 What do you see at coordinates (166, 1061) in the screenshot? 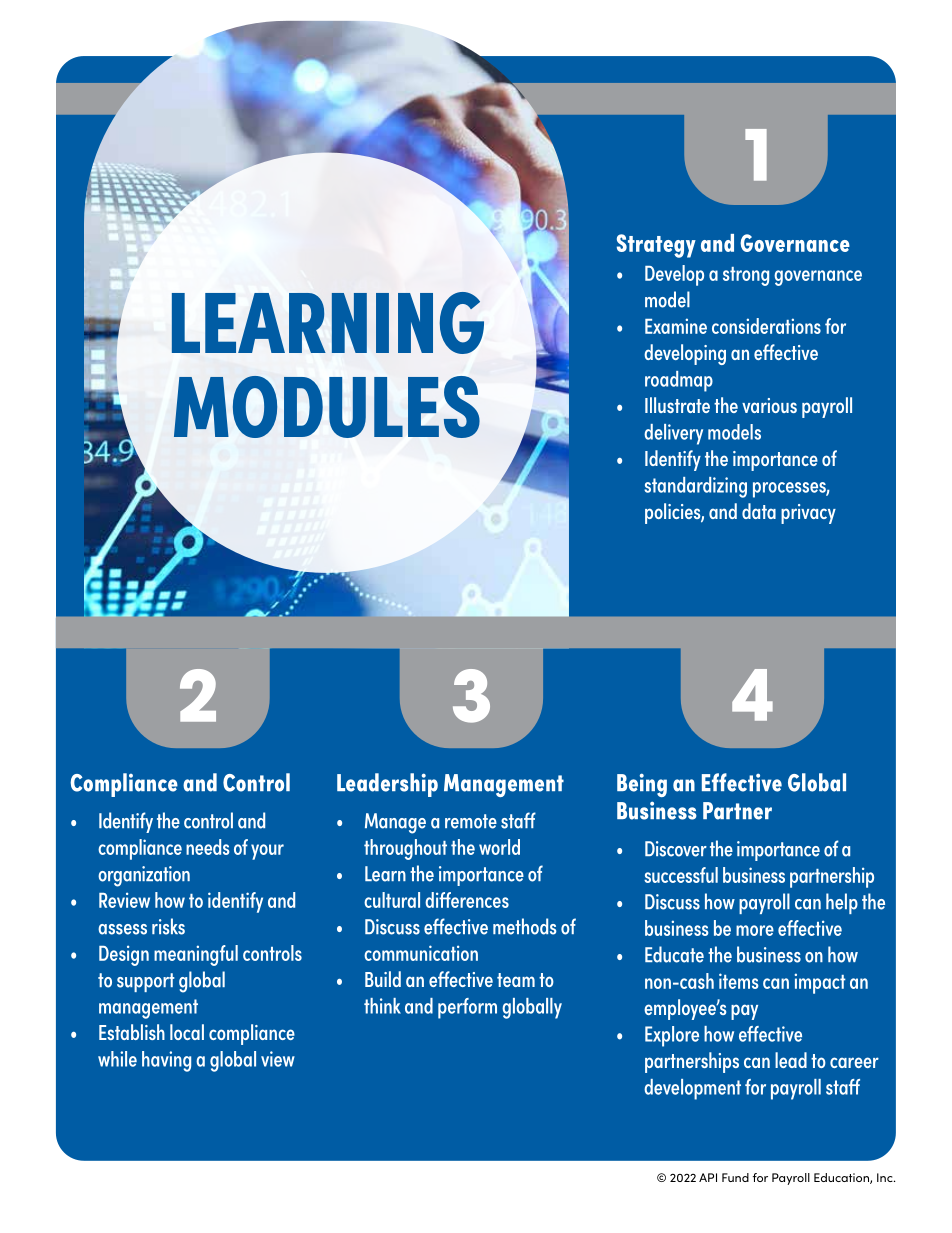
I see `having` at bounding box center [166, 1061].
